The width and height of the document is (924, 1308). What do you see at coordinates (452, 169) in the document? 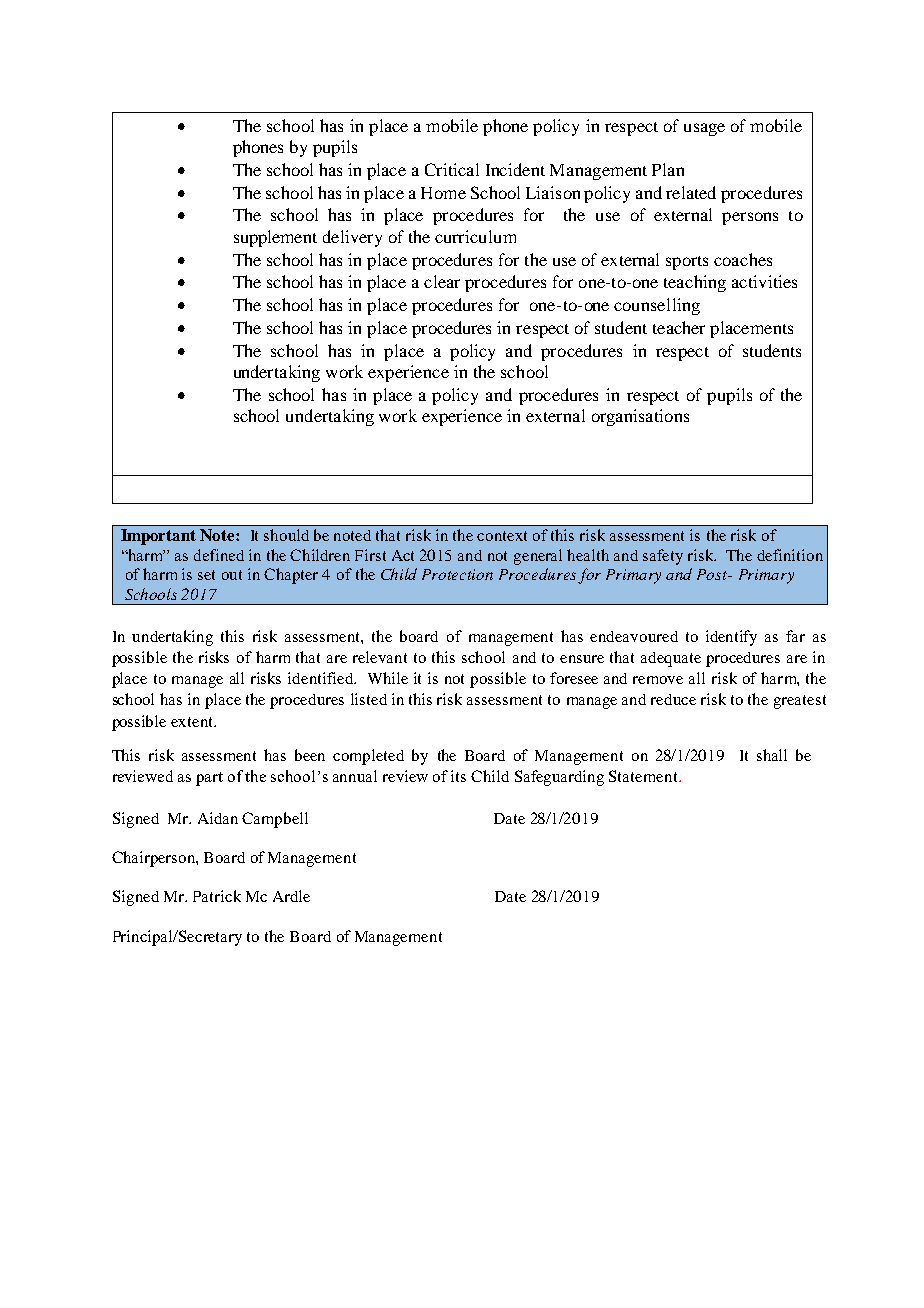
I see `Critical` at bounding box center [452, 169].
